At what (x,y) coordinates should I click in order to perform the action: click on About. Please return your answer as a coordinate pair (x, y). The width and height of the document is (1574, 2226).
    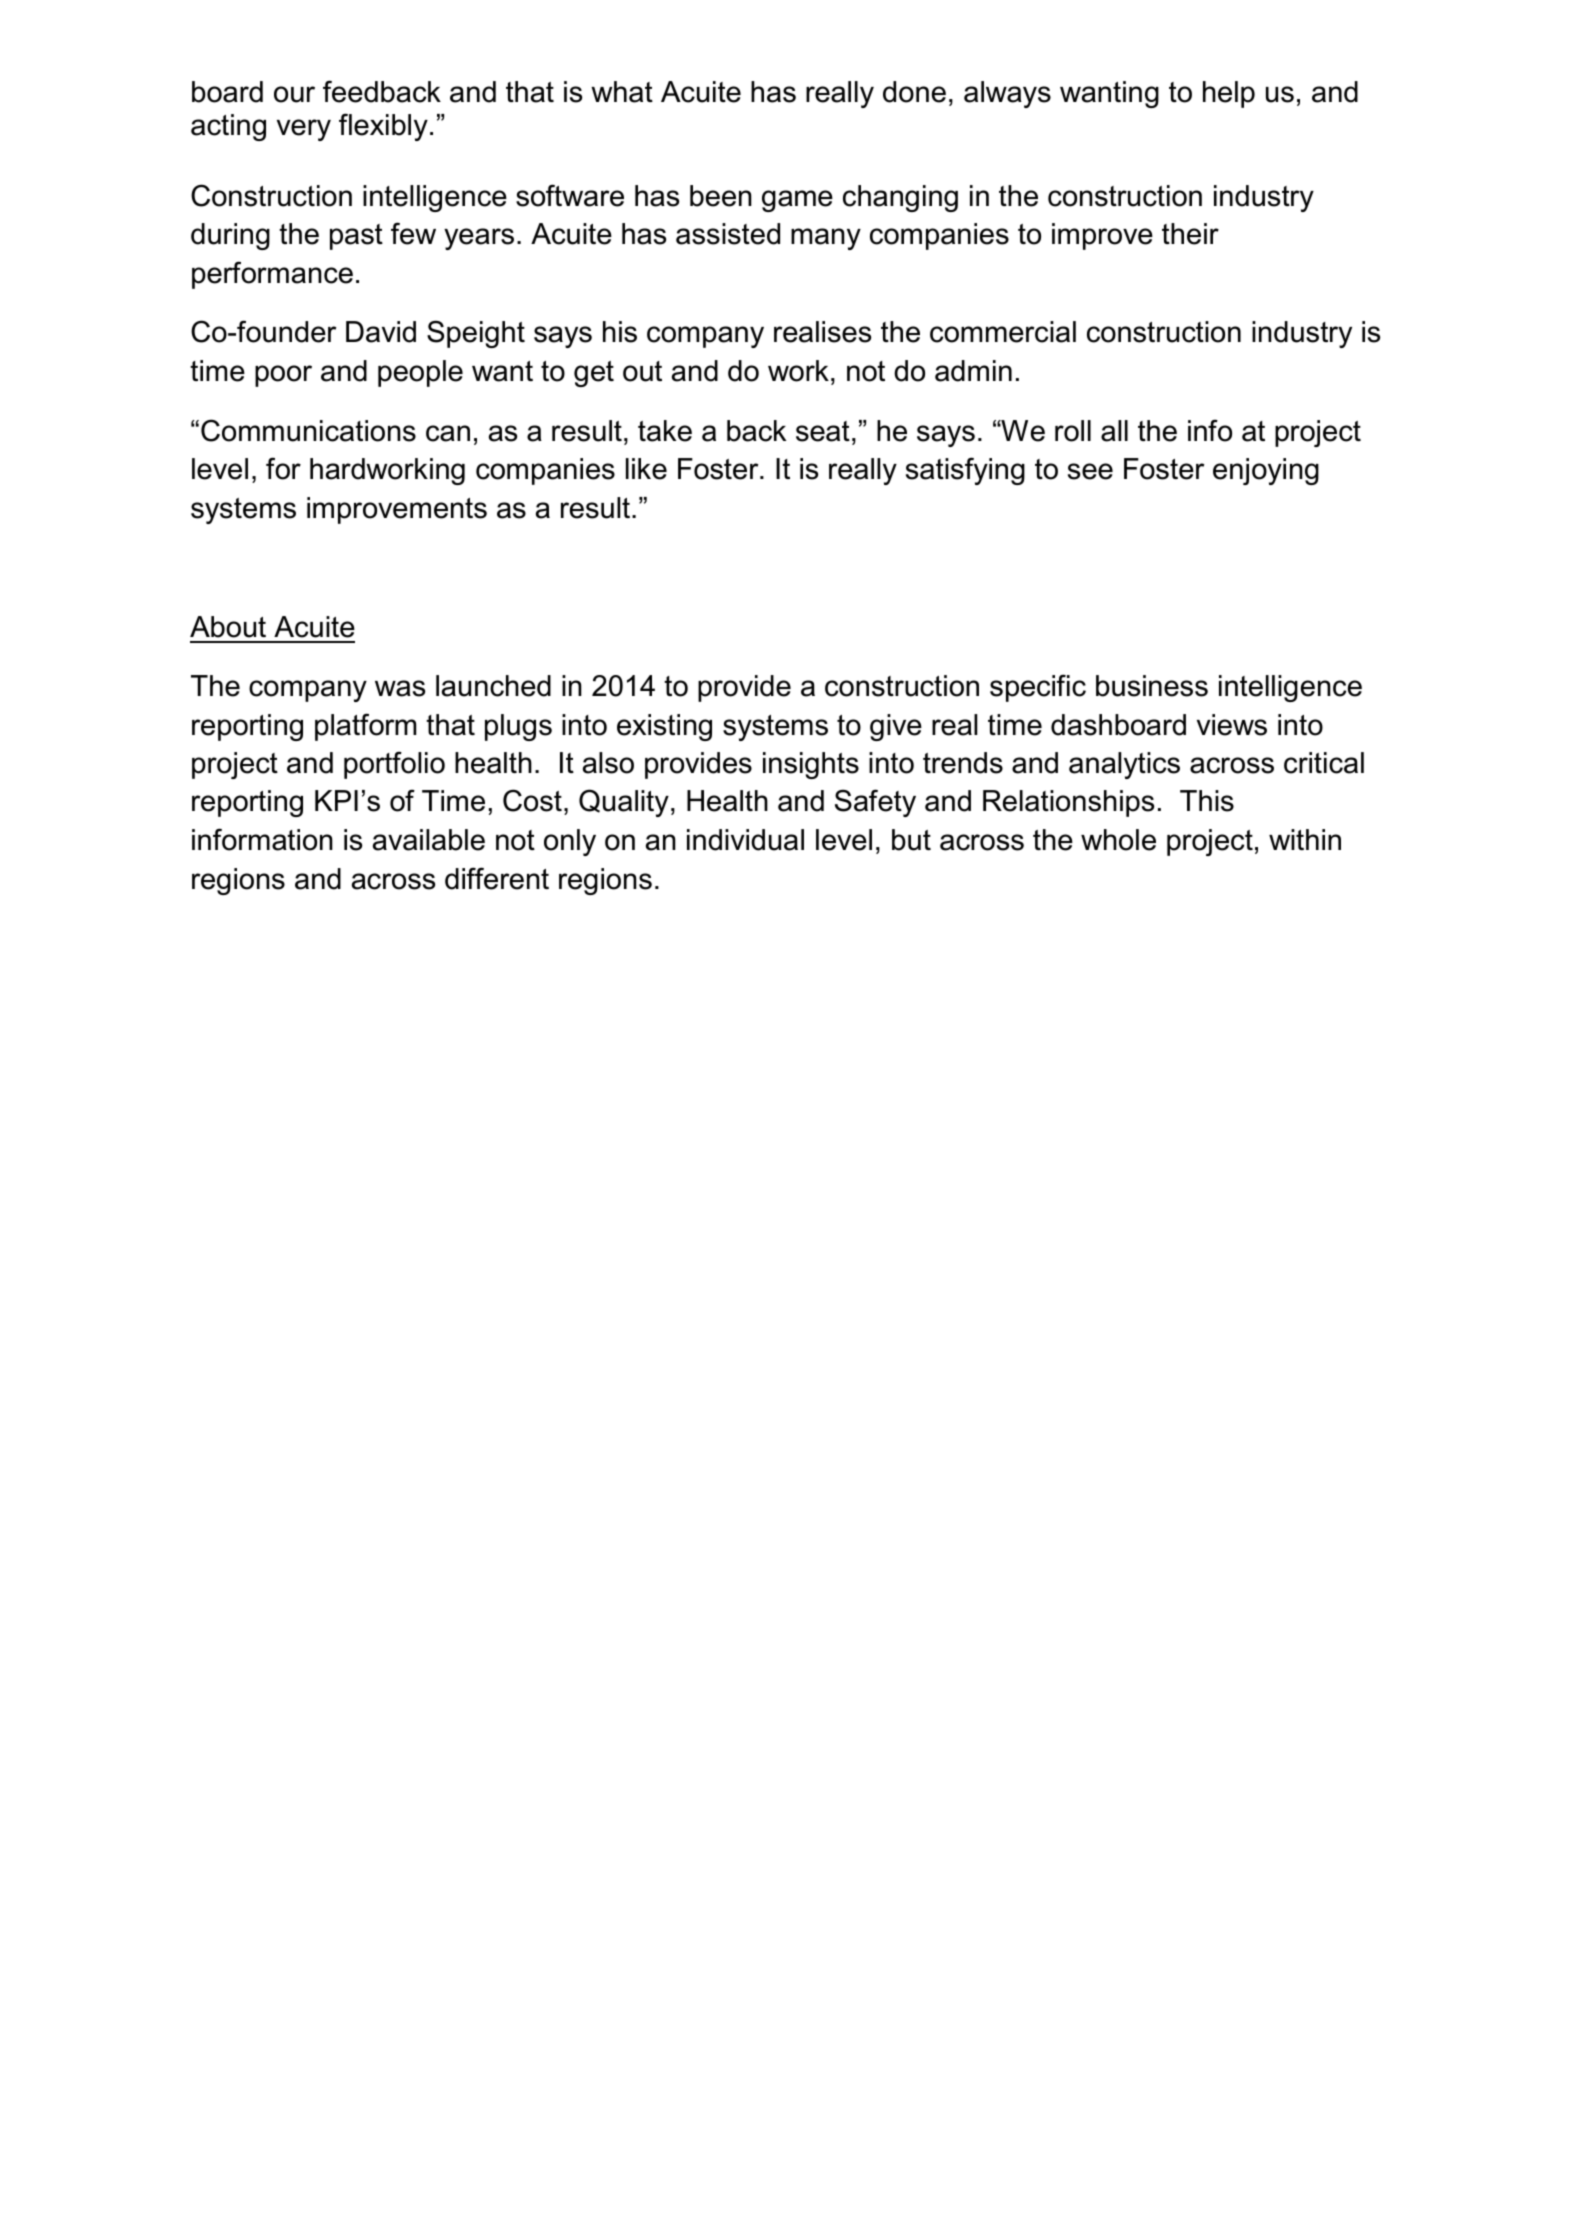
    Looking at the image, I should click on (228, 627).
